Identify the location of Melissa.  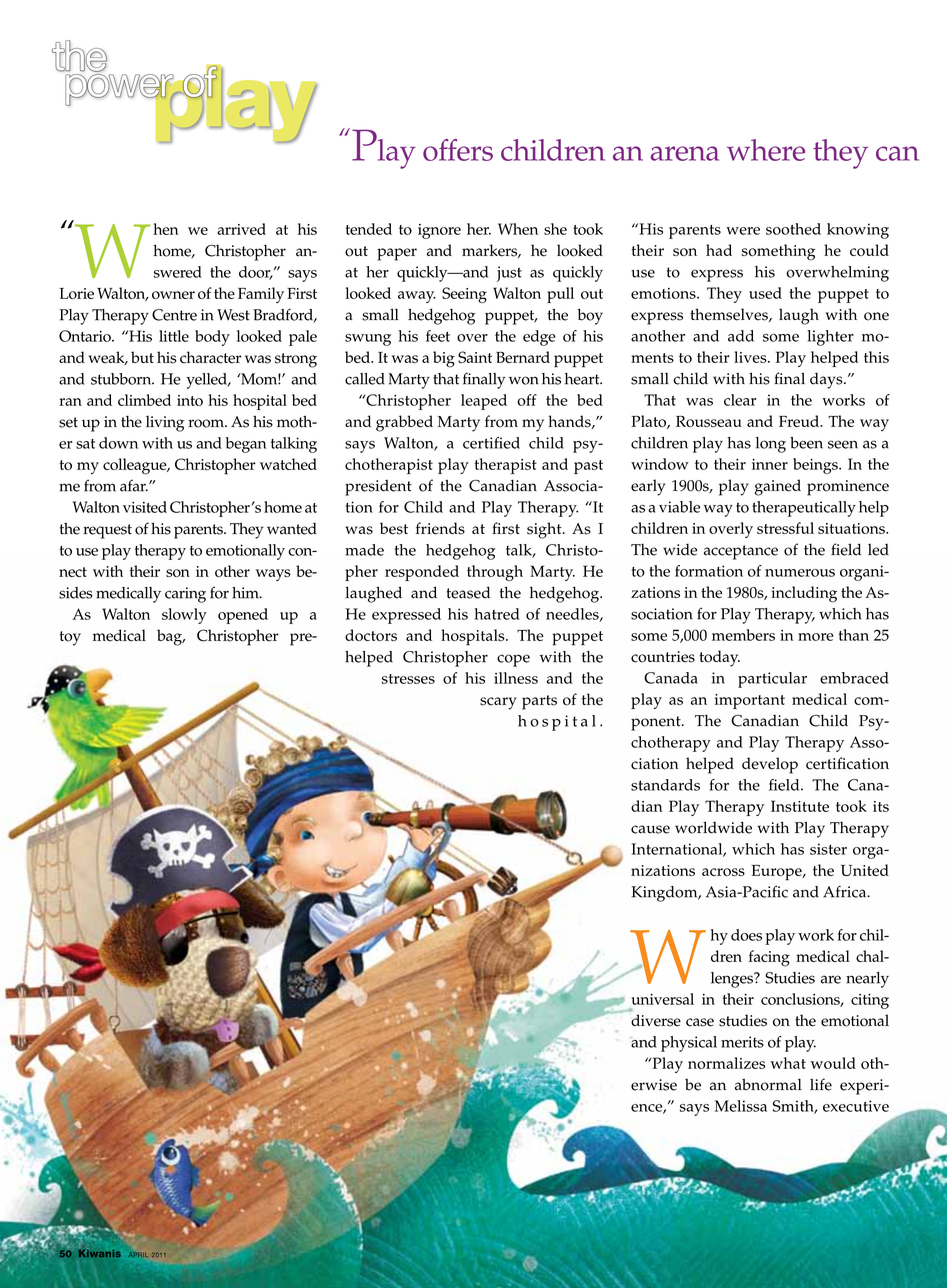
(741, 1106).
